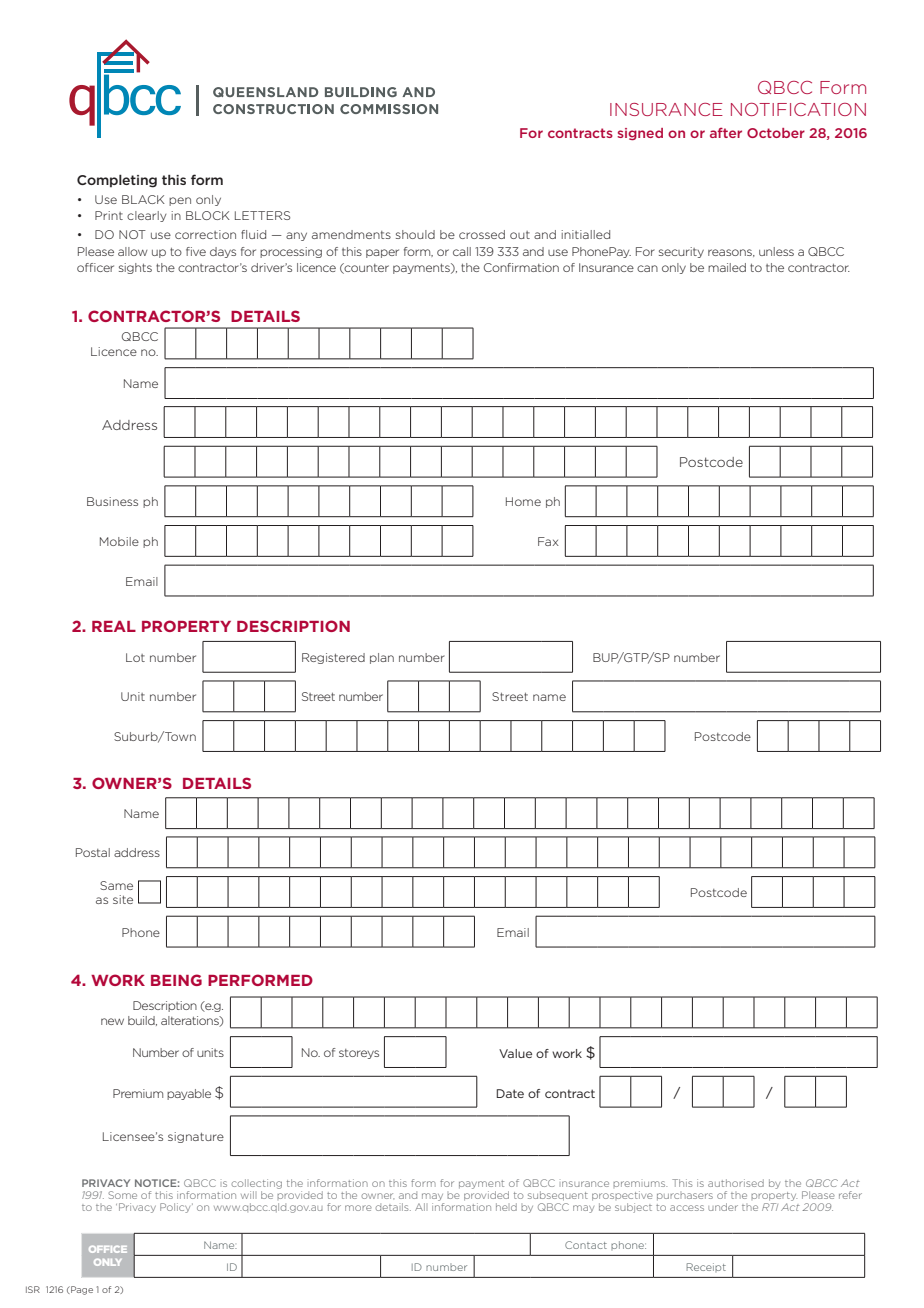 Image resolution: width=924 pixels, height=1308 pixels. I want to click on Completing, so click(117, 181).
